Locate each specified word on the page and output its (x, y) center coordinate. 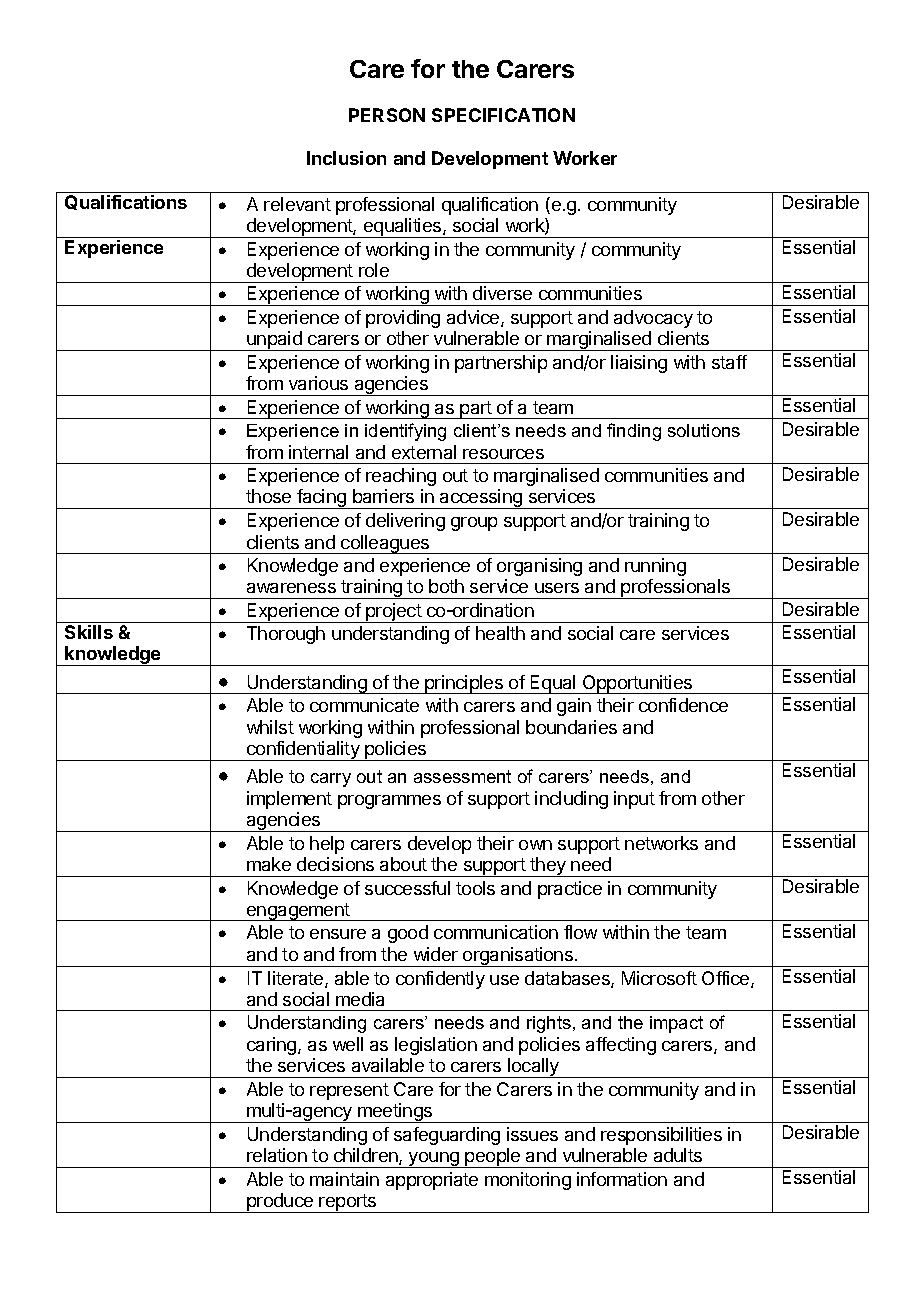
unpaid (274, 341)
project (393, 613)
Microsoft (659, 978)
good (408, 934)
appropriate (432, 1181)
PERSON (387, 115)
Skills (89, 632)
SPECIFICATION (503, 115)
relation (277, 1155)
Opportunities (637, 684)
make (269, 864)
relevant (297, 204)
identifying (405, 432)
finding (634, 432)
